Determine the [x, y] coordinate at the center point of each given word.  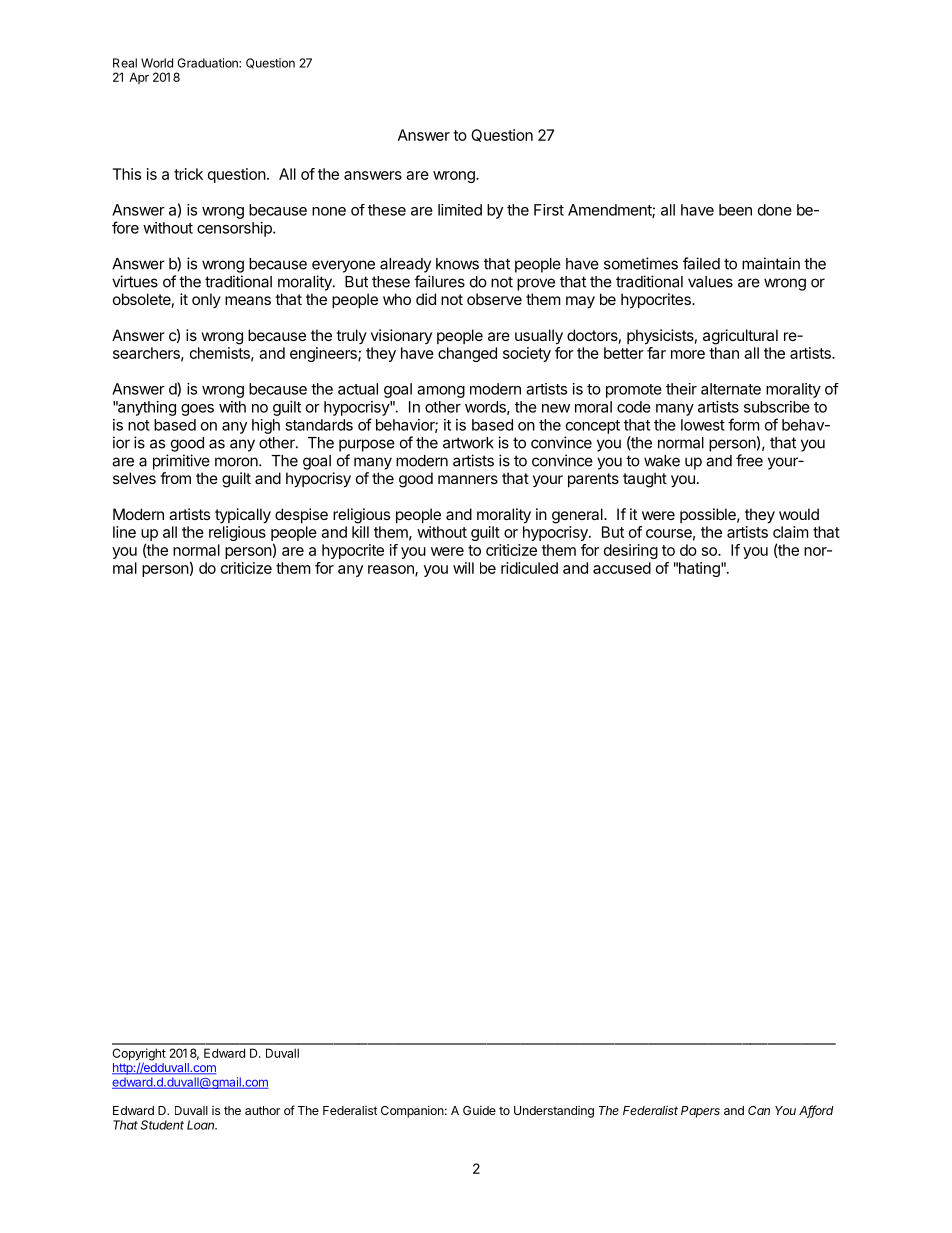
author [262, 1110]
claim [791, 532]
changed [467, 354]
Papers [700, 1112]
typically [243, 516]
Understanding [554, 1112]
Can [759, 1110]
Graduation [208, 63]
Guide [479, 1110]
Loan [202, 1125]
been [735, 210]
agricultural [740, 337]
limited [460, 210]
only [206, 300]
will [463, 568]
